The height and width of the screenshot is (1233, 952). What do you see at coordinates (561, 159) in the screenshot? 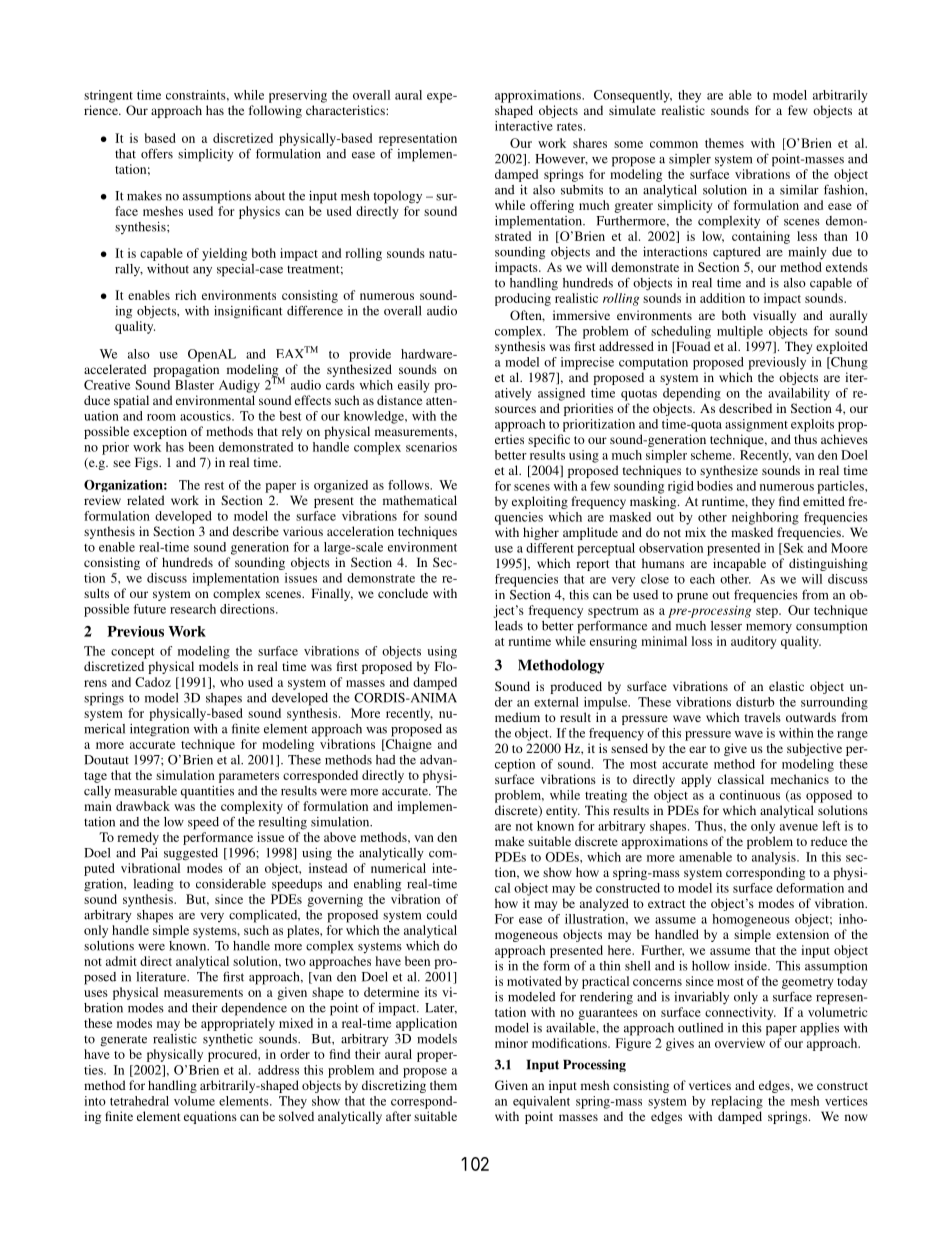
I see `However` at bounding box center [561, 159].
